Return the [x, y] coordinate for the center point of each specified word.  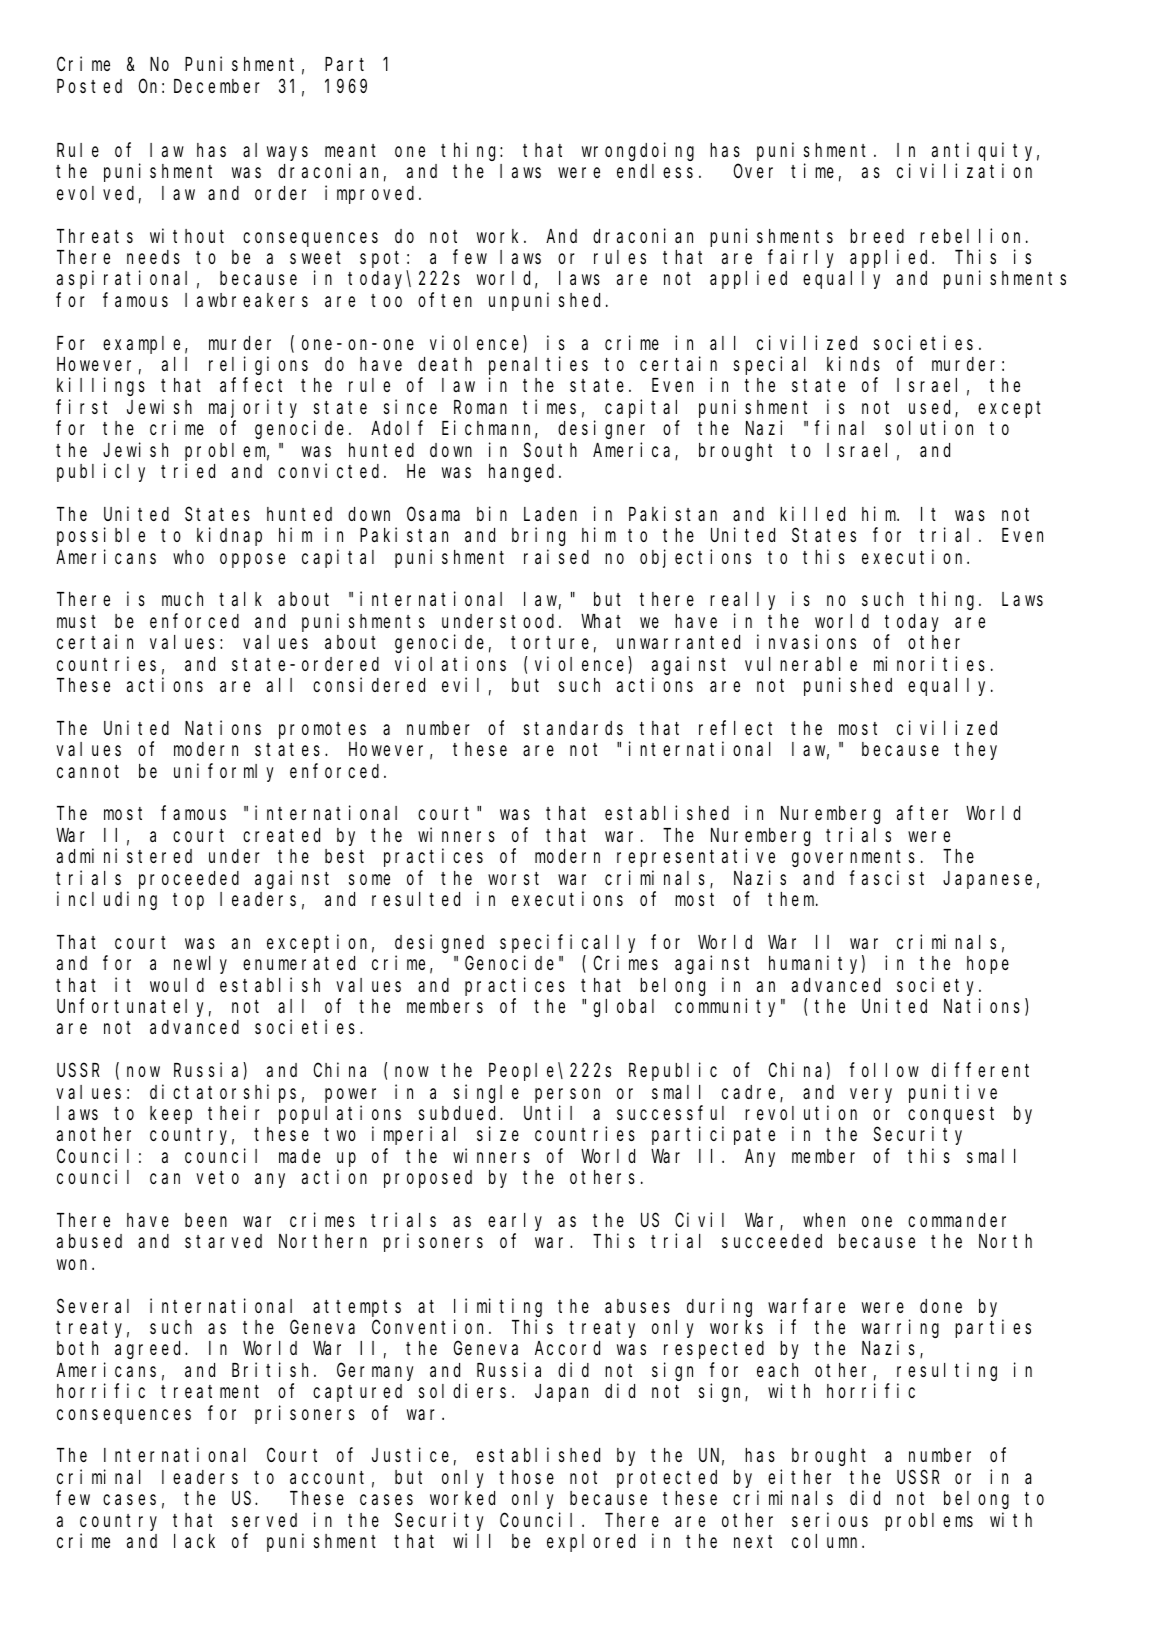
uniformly [223, 772]
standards [573, 728]
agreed [151, 1350]
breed [877, 236]
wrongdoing [638, 151]
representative [696, 857]
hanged [524, 473]
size [498, 1134]
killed [812, 513]
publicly [101, 472]
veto [217, 1177]
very [871, 1095]
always [275, 152]
